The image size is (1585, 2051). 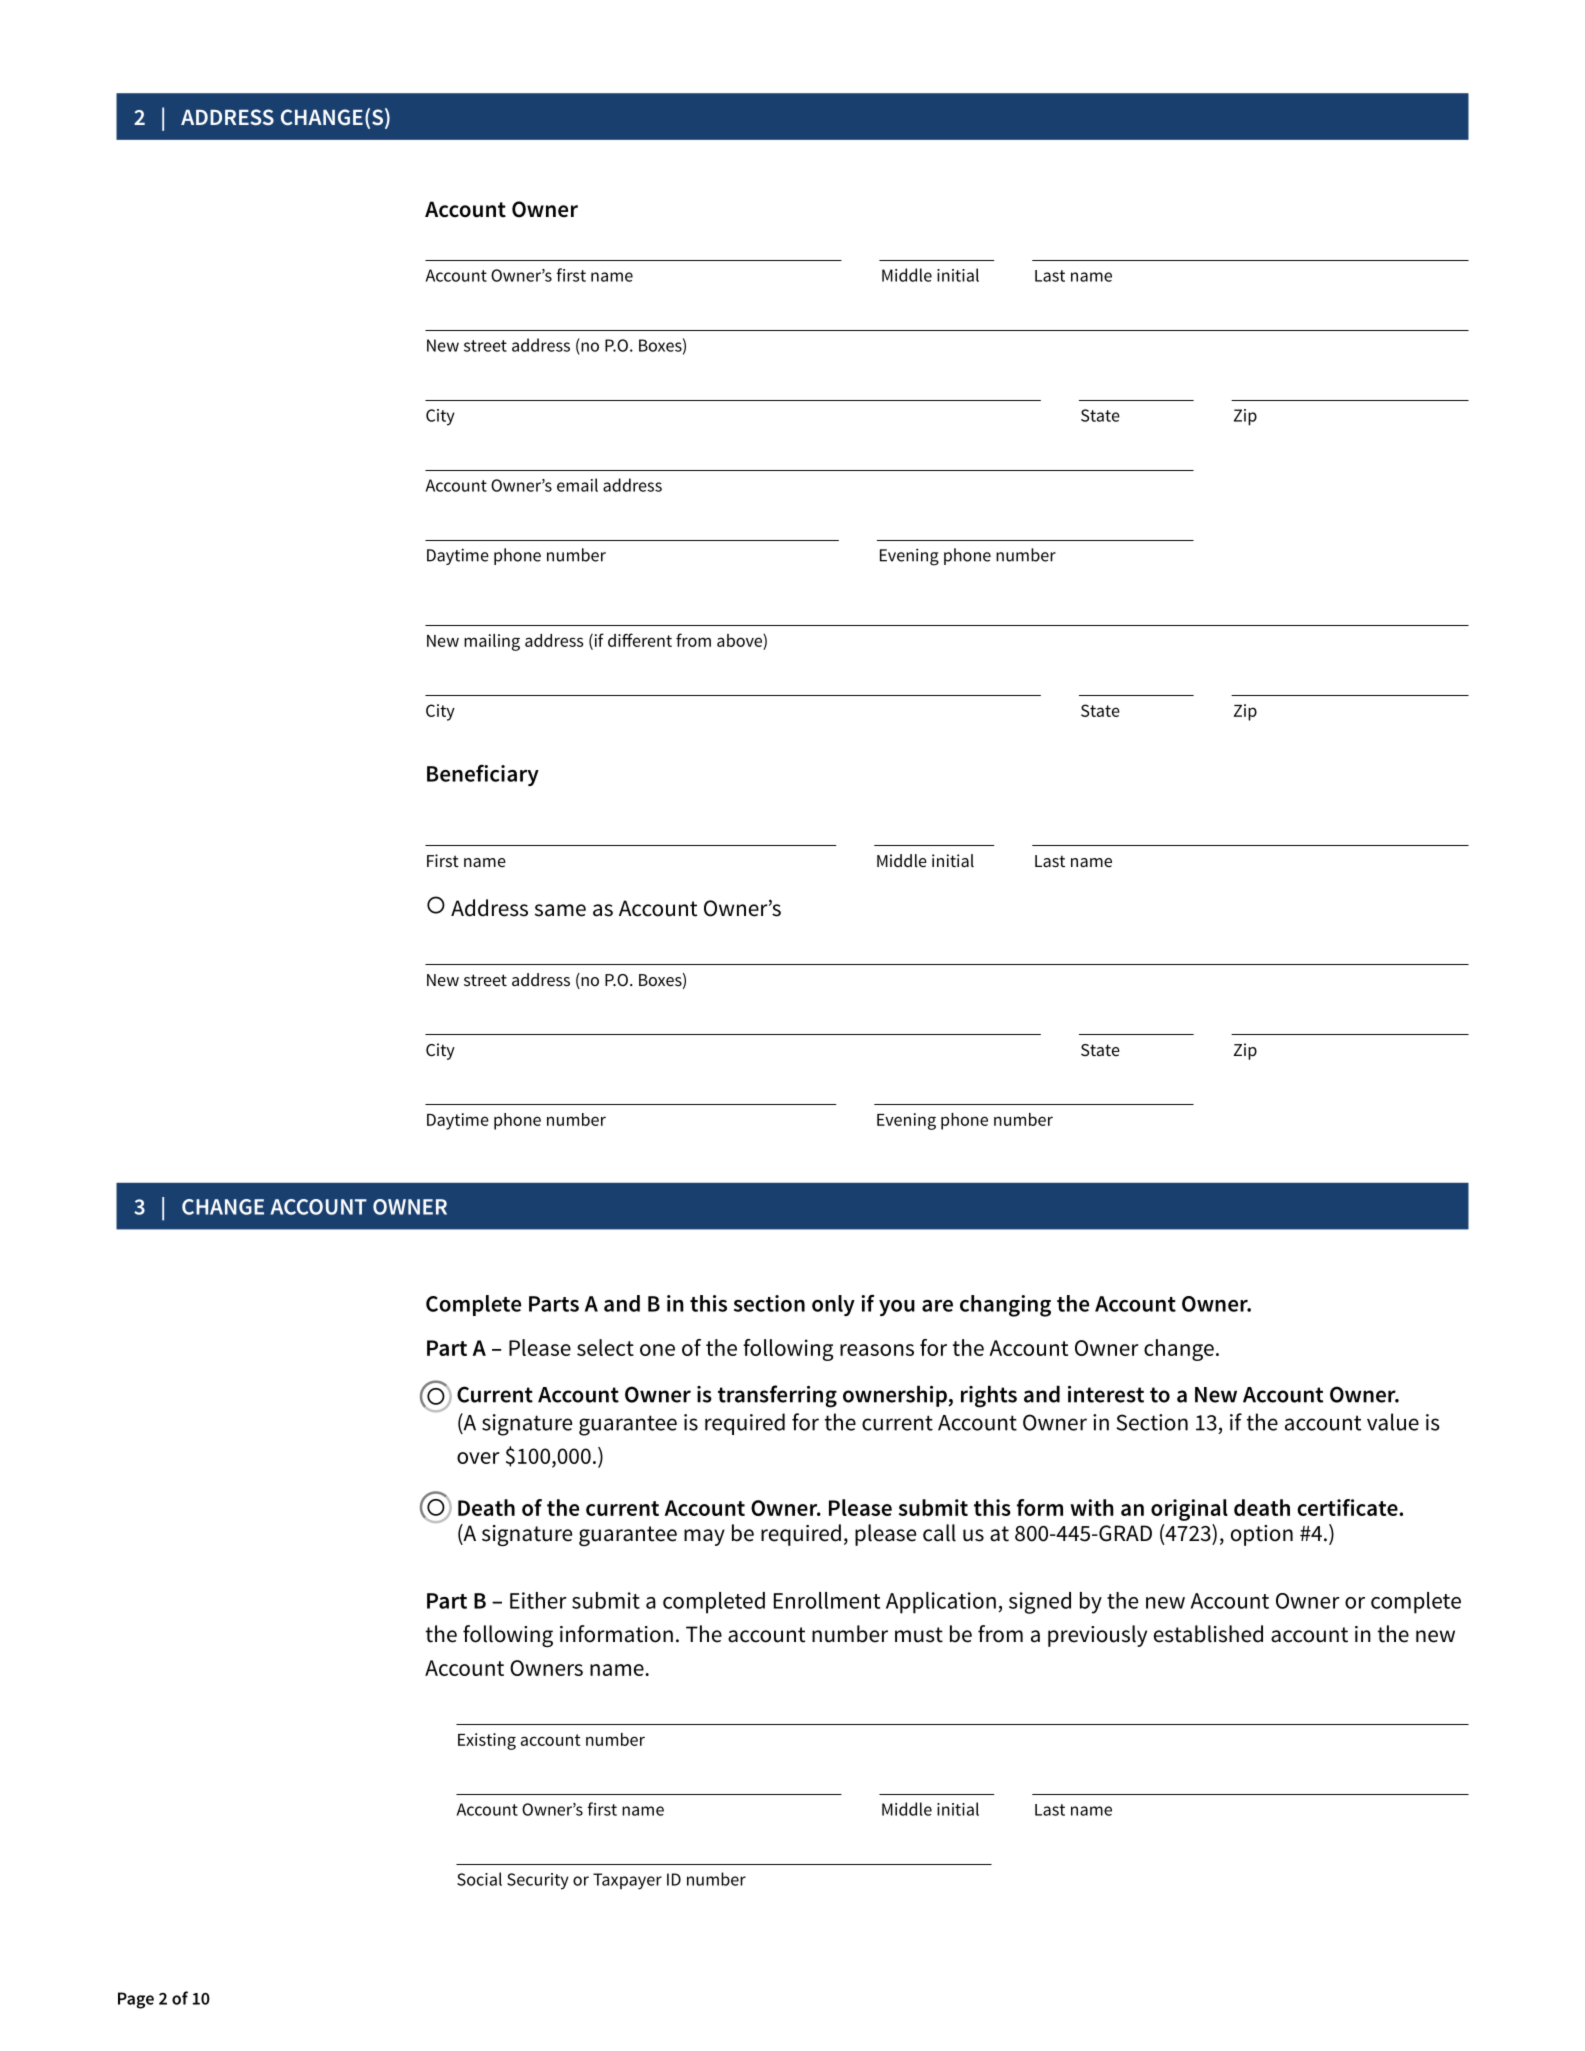 I want to click on Taxpayer, so click(x=627, y=1881).
